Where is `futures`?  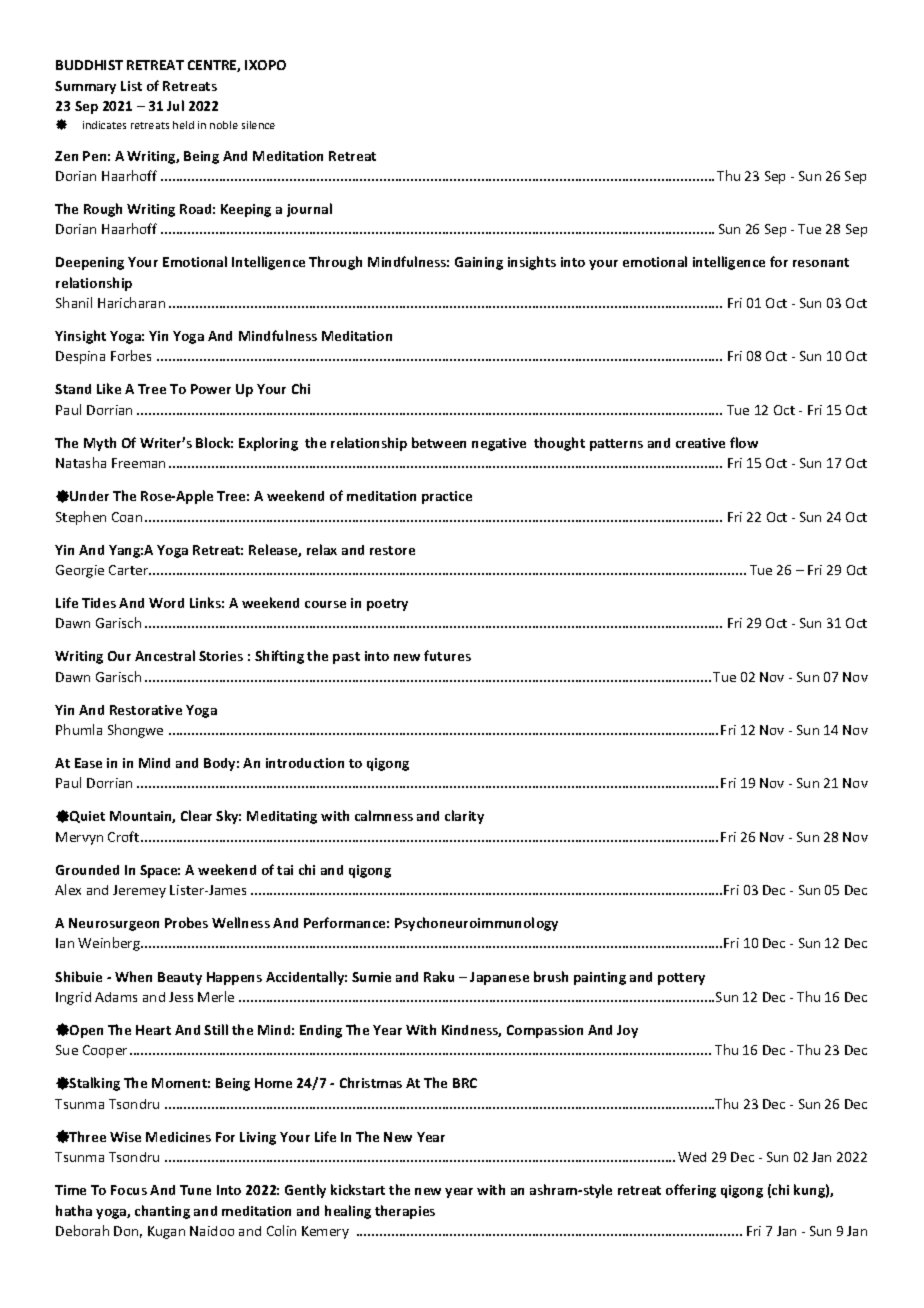 futures is located at coordinates (447, 655).
